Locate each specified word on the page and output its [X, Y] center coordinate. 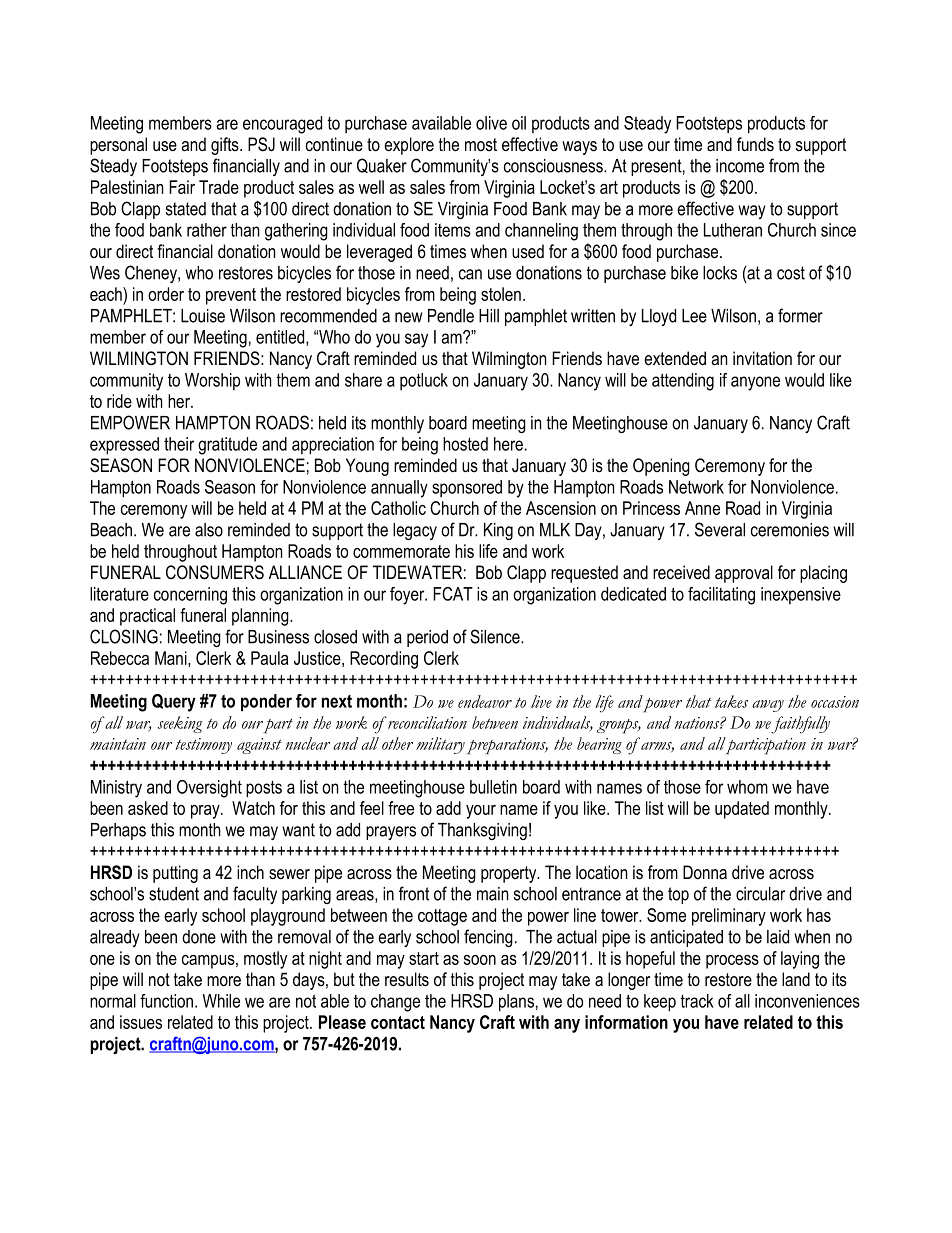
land [796, 979]
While [221, 1001]
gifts [226, 146]
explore [409, 146]
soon [480, 960]
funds [755, 144]
